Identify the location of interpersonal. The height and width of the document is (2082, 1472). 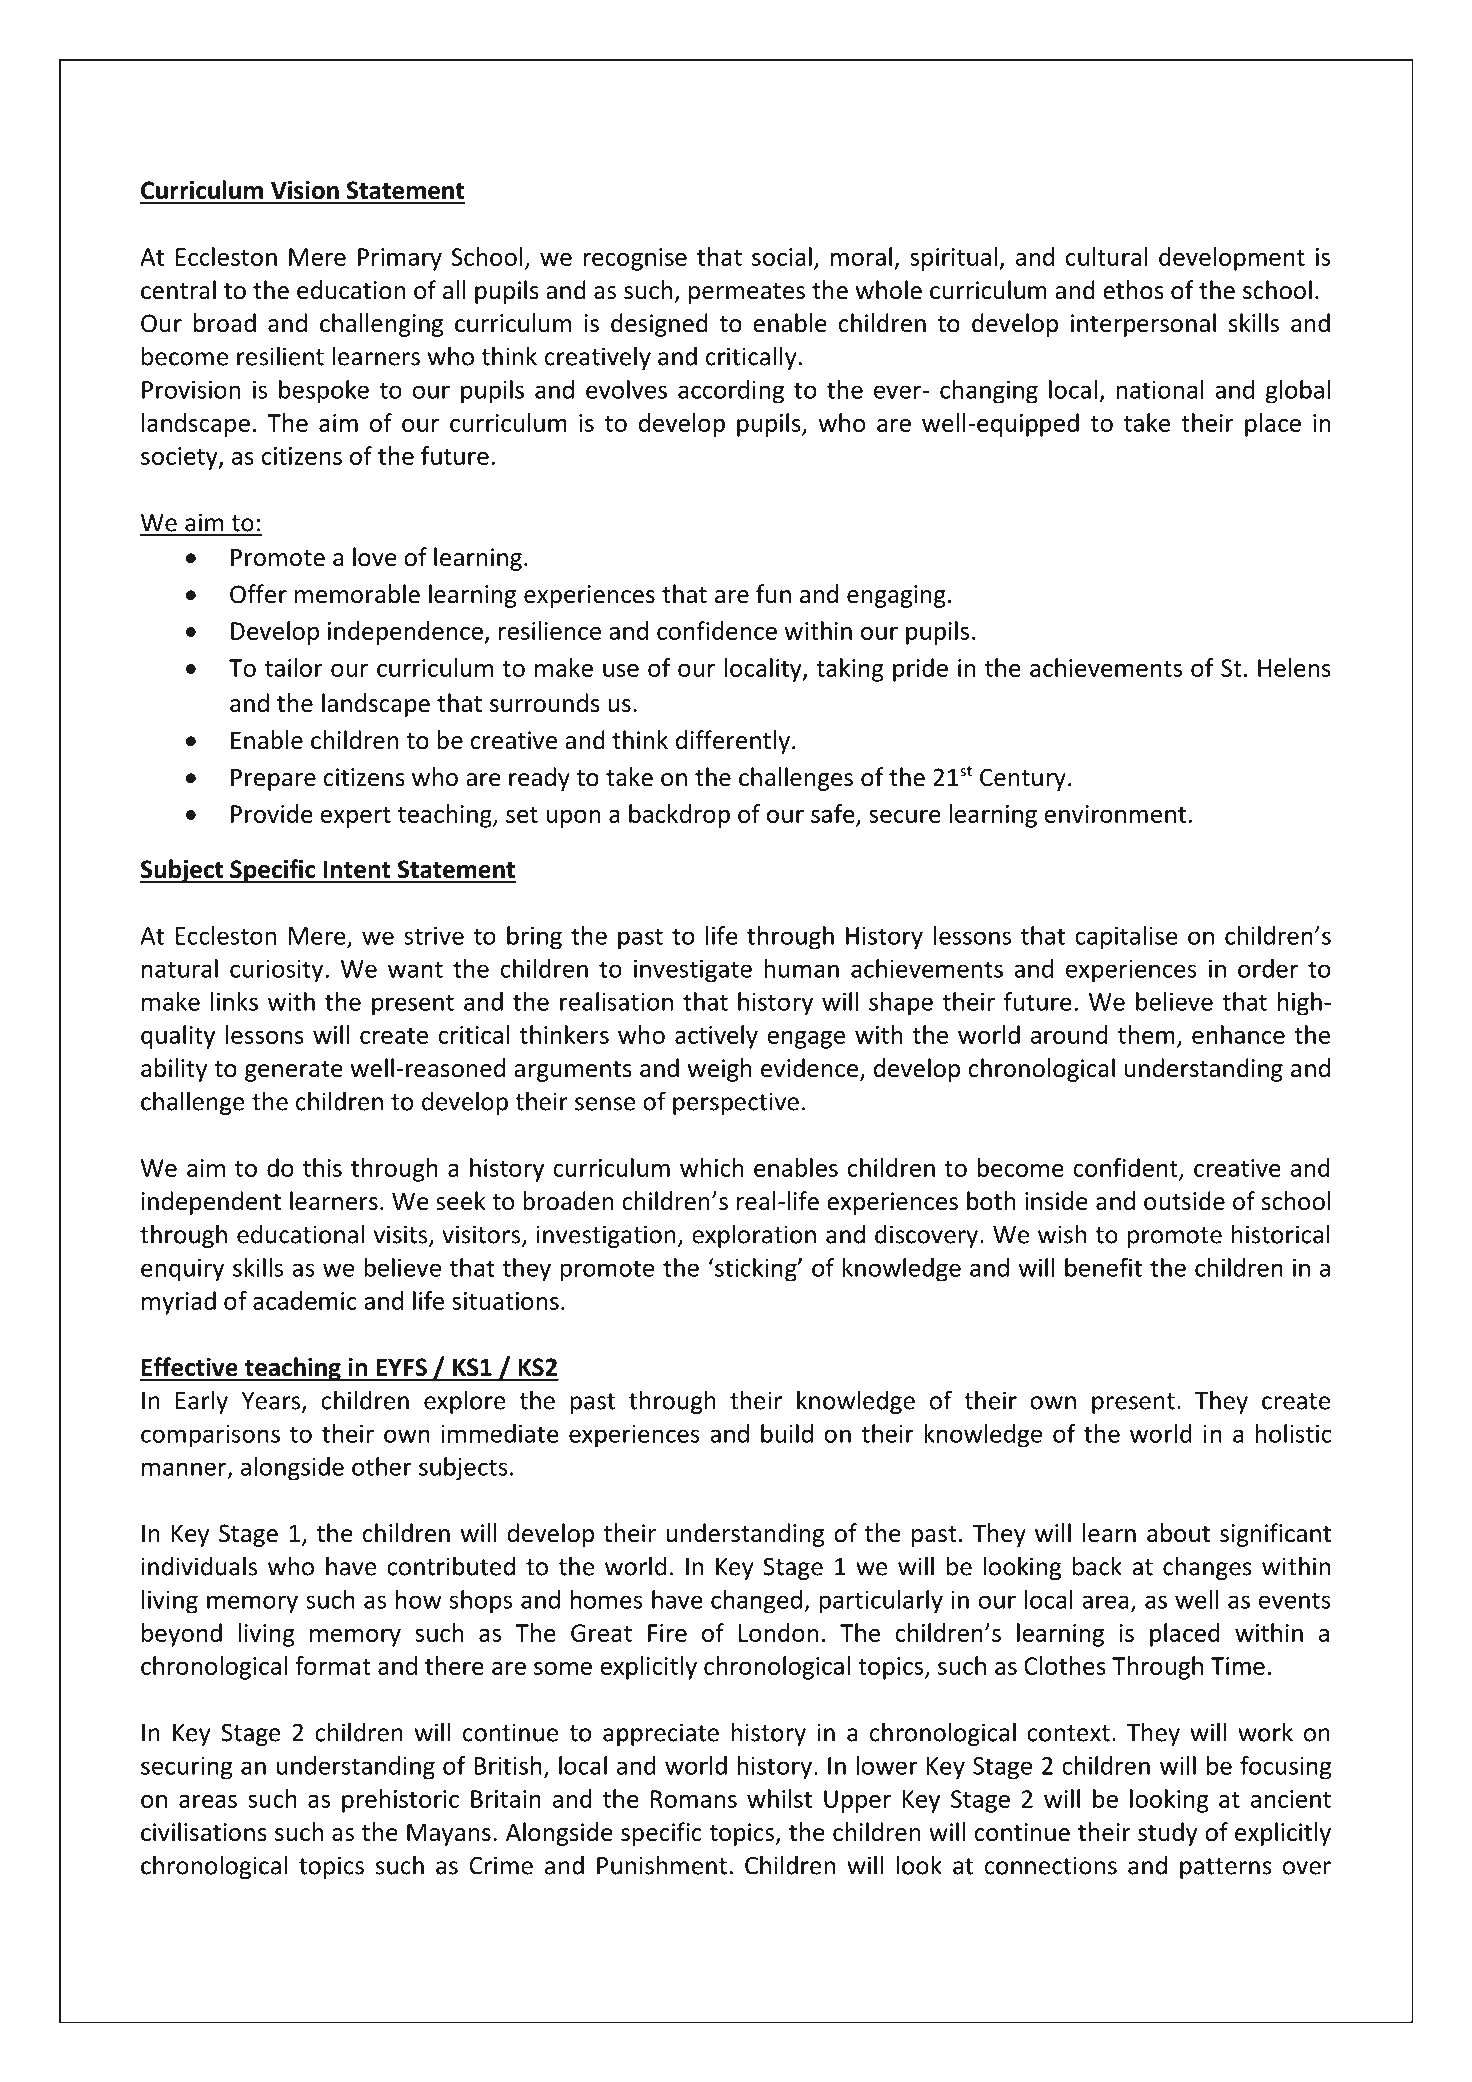
(1143, 325).
